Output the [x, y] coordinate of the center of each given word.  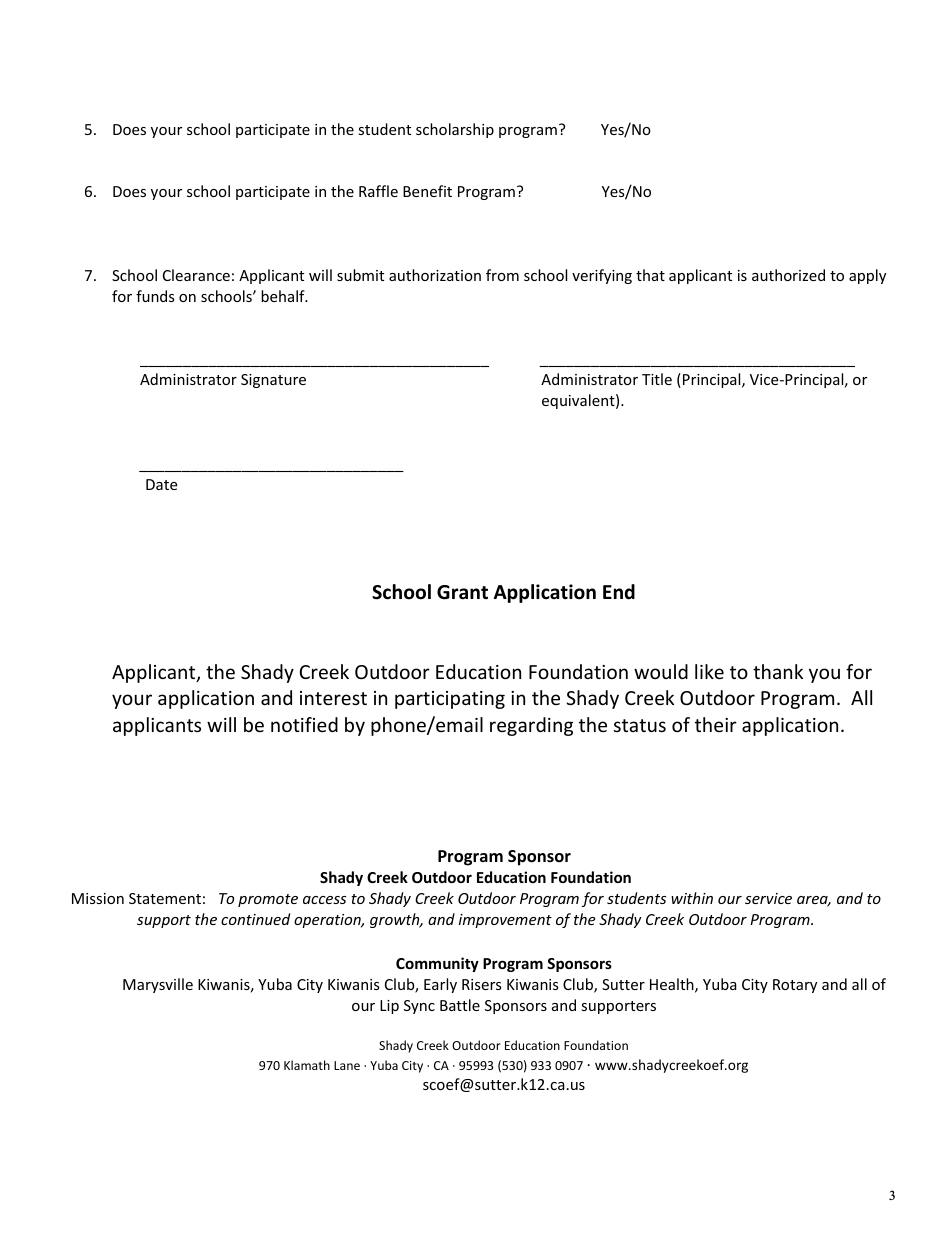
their [716, 724]
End [619, 592]
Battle [460, 1005]
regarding [531, 726]
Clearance [196, 275]
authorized [788, 275]
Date [161, 484]
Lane [347, 1065]
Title [657, 379]
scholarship [455, 130]
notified [304, 724]
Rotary [795, 986]
